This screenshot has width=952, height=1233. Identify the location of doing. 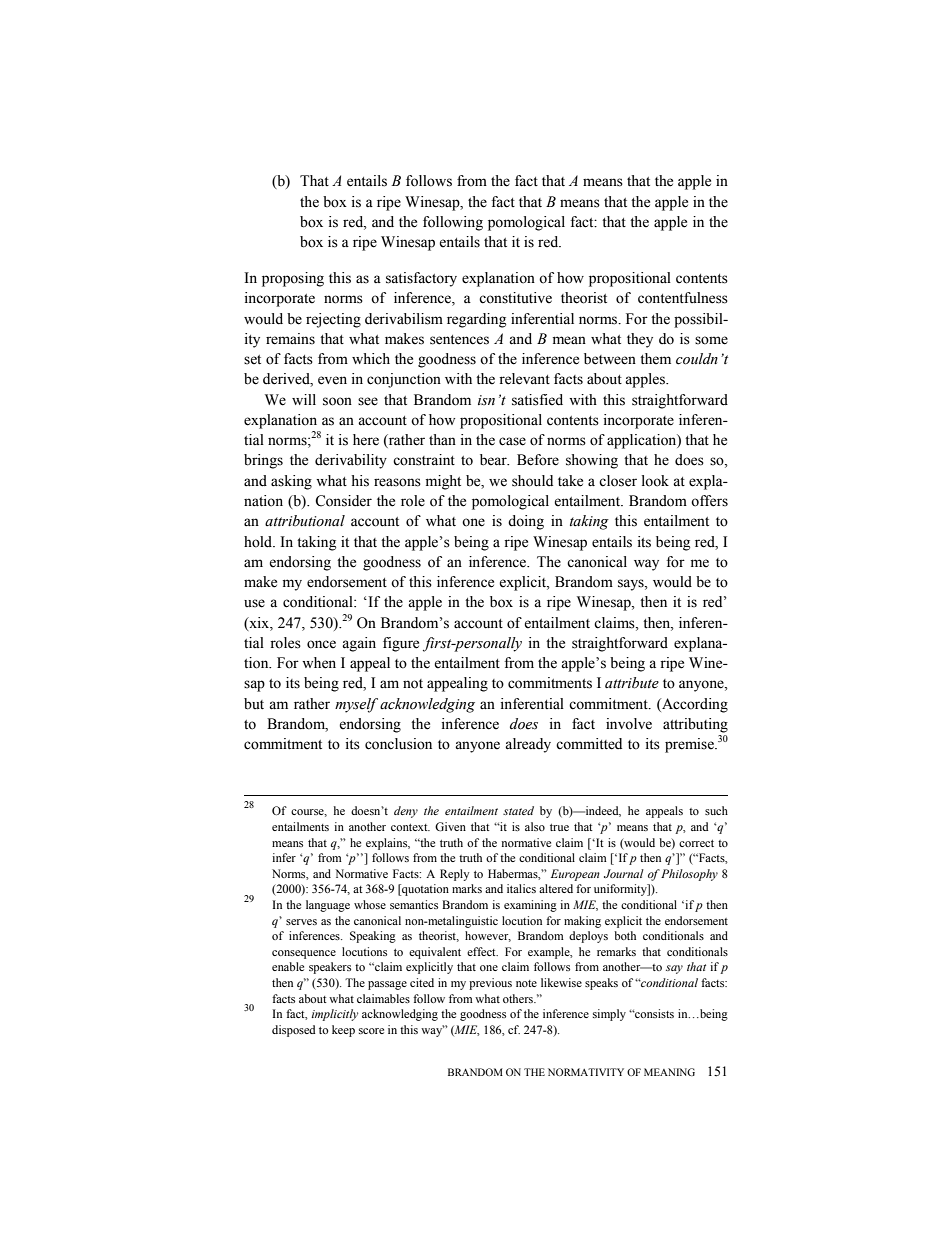
(526, 522).
